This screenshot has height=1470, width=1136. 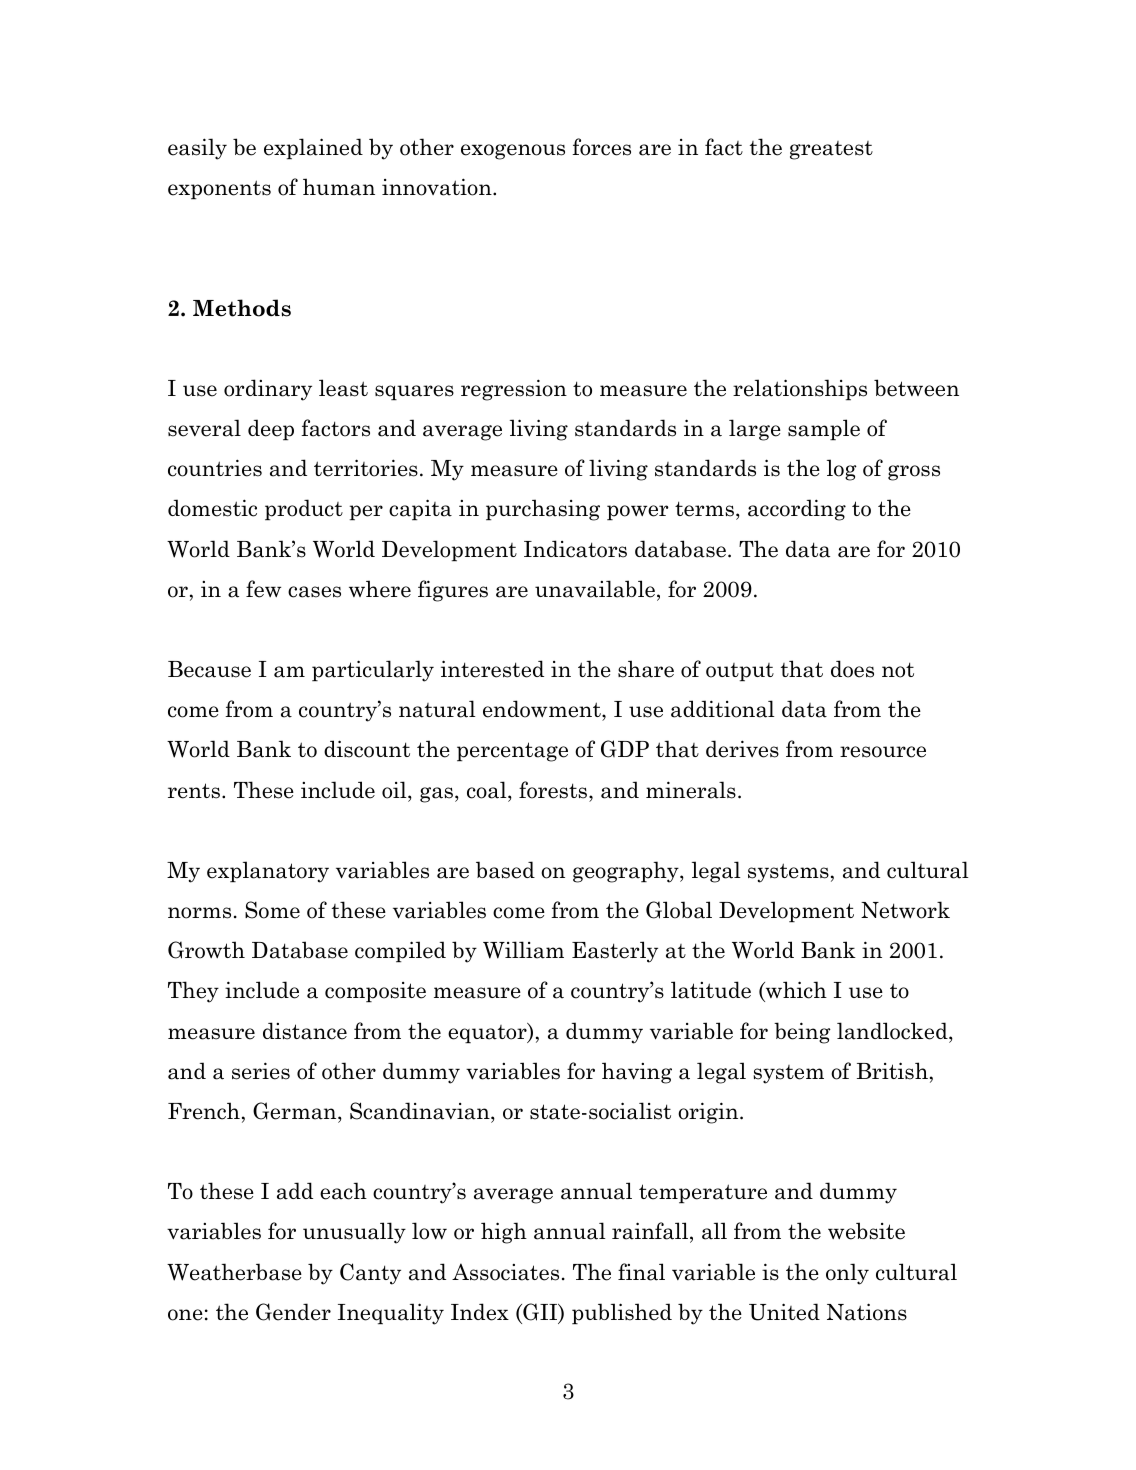 What do you see at coordinates (513, 152) in the screenshot?
I see `exogenous` at bounding box center [513, 152].
